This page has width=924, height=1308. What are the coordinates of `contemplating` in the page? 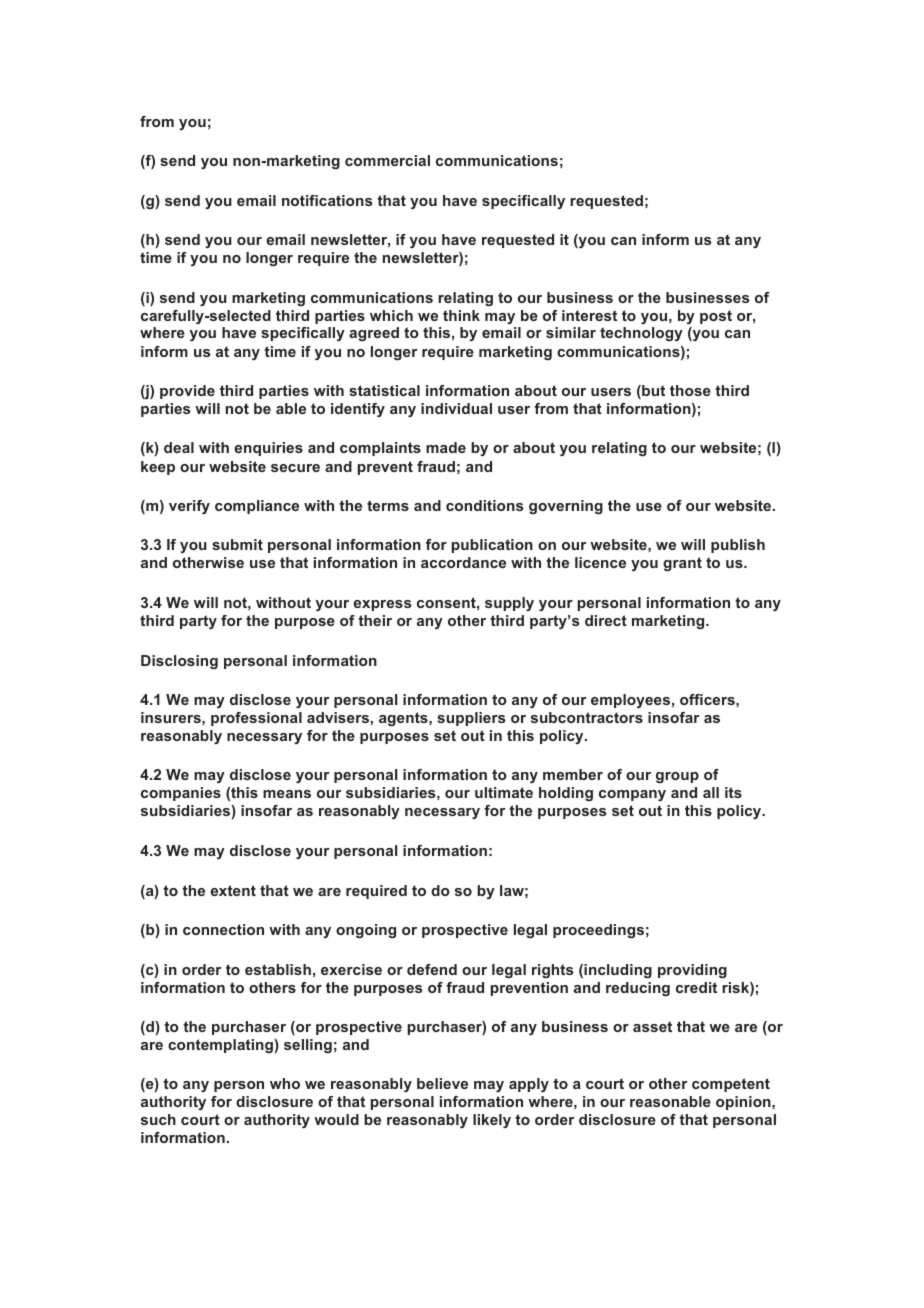 It's located at (221, 1046).
